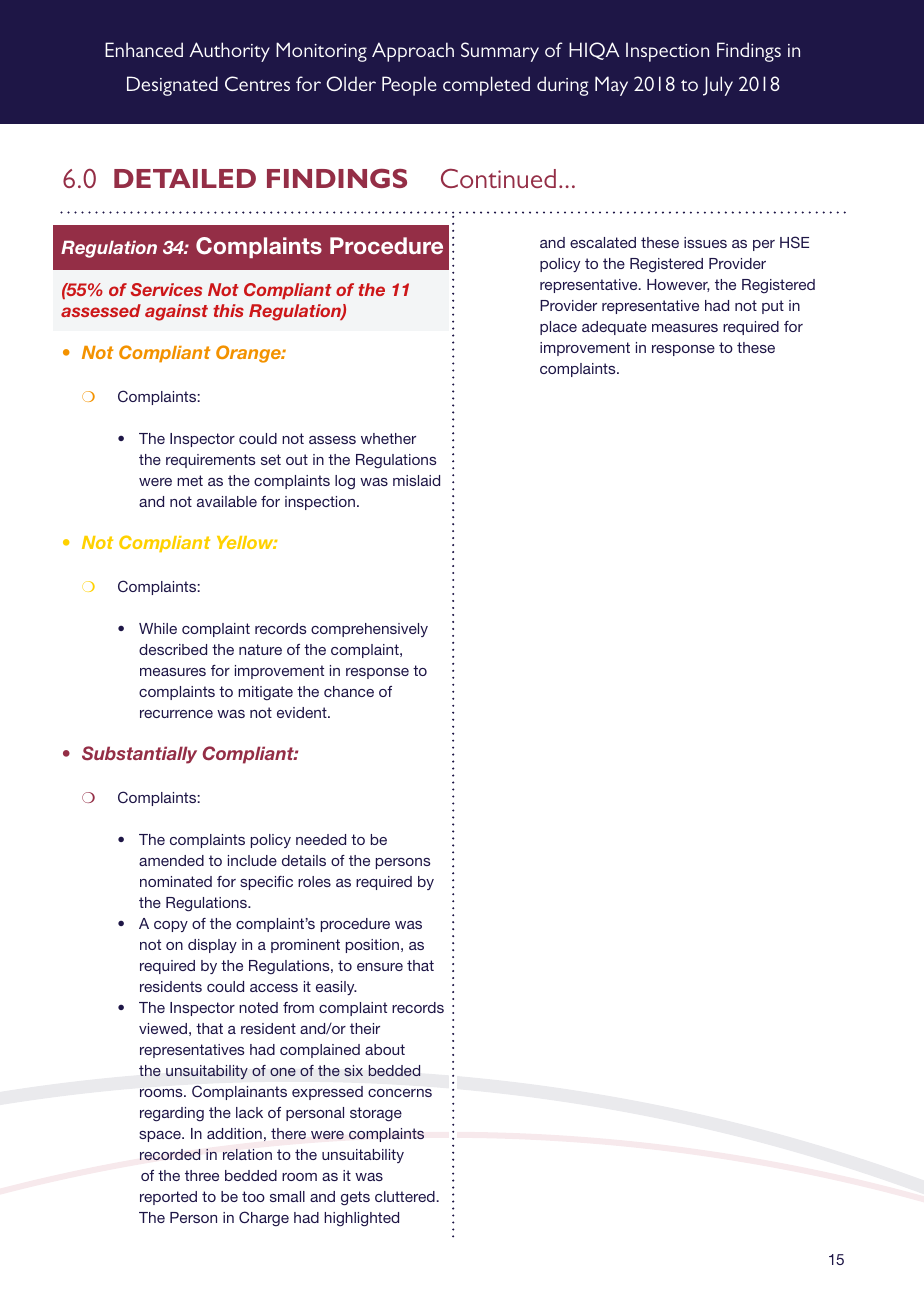 This screenshot has height=1308, width=924. I want to click on Authority, so click(229, 52).
